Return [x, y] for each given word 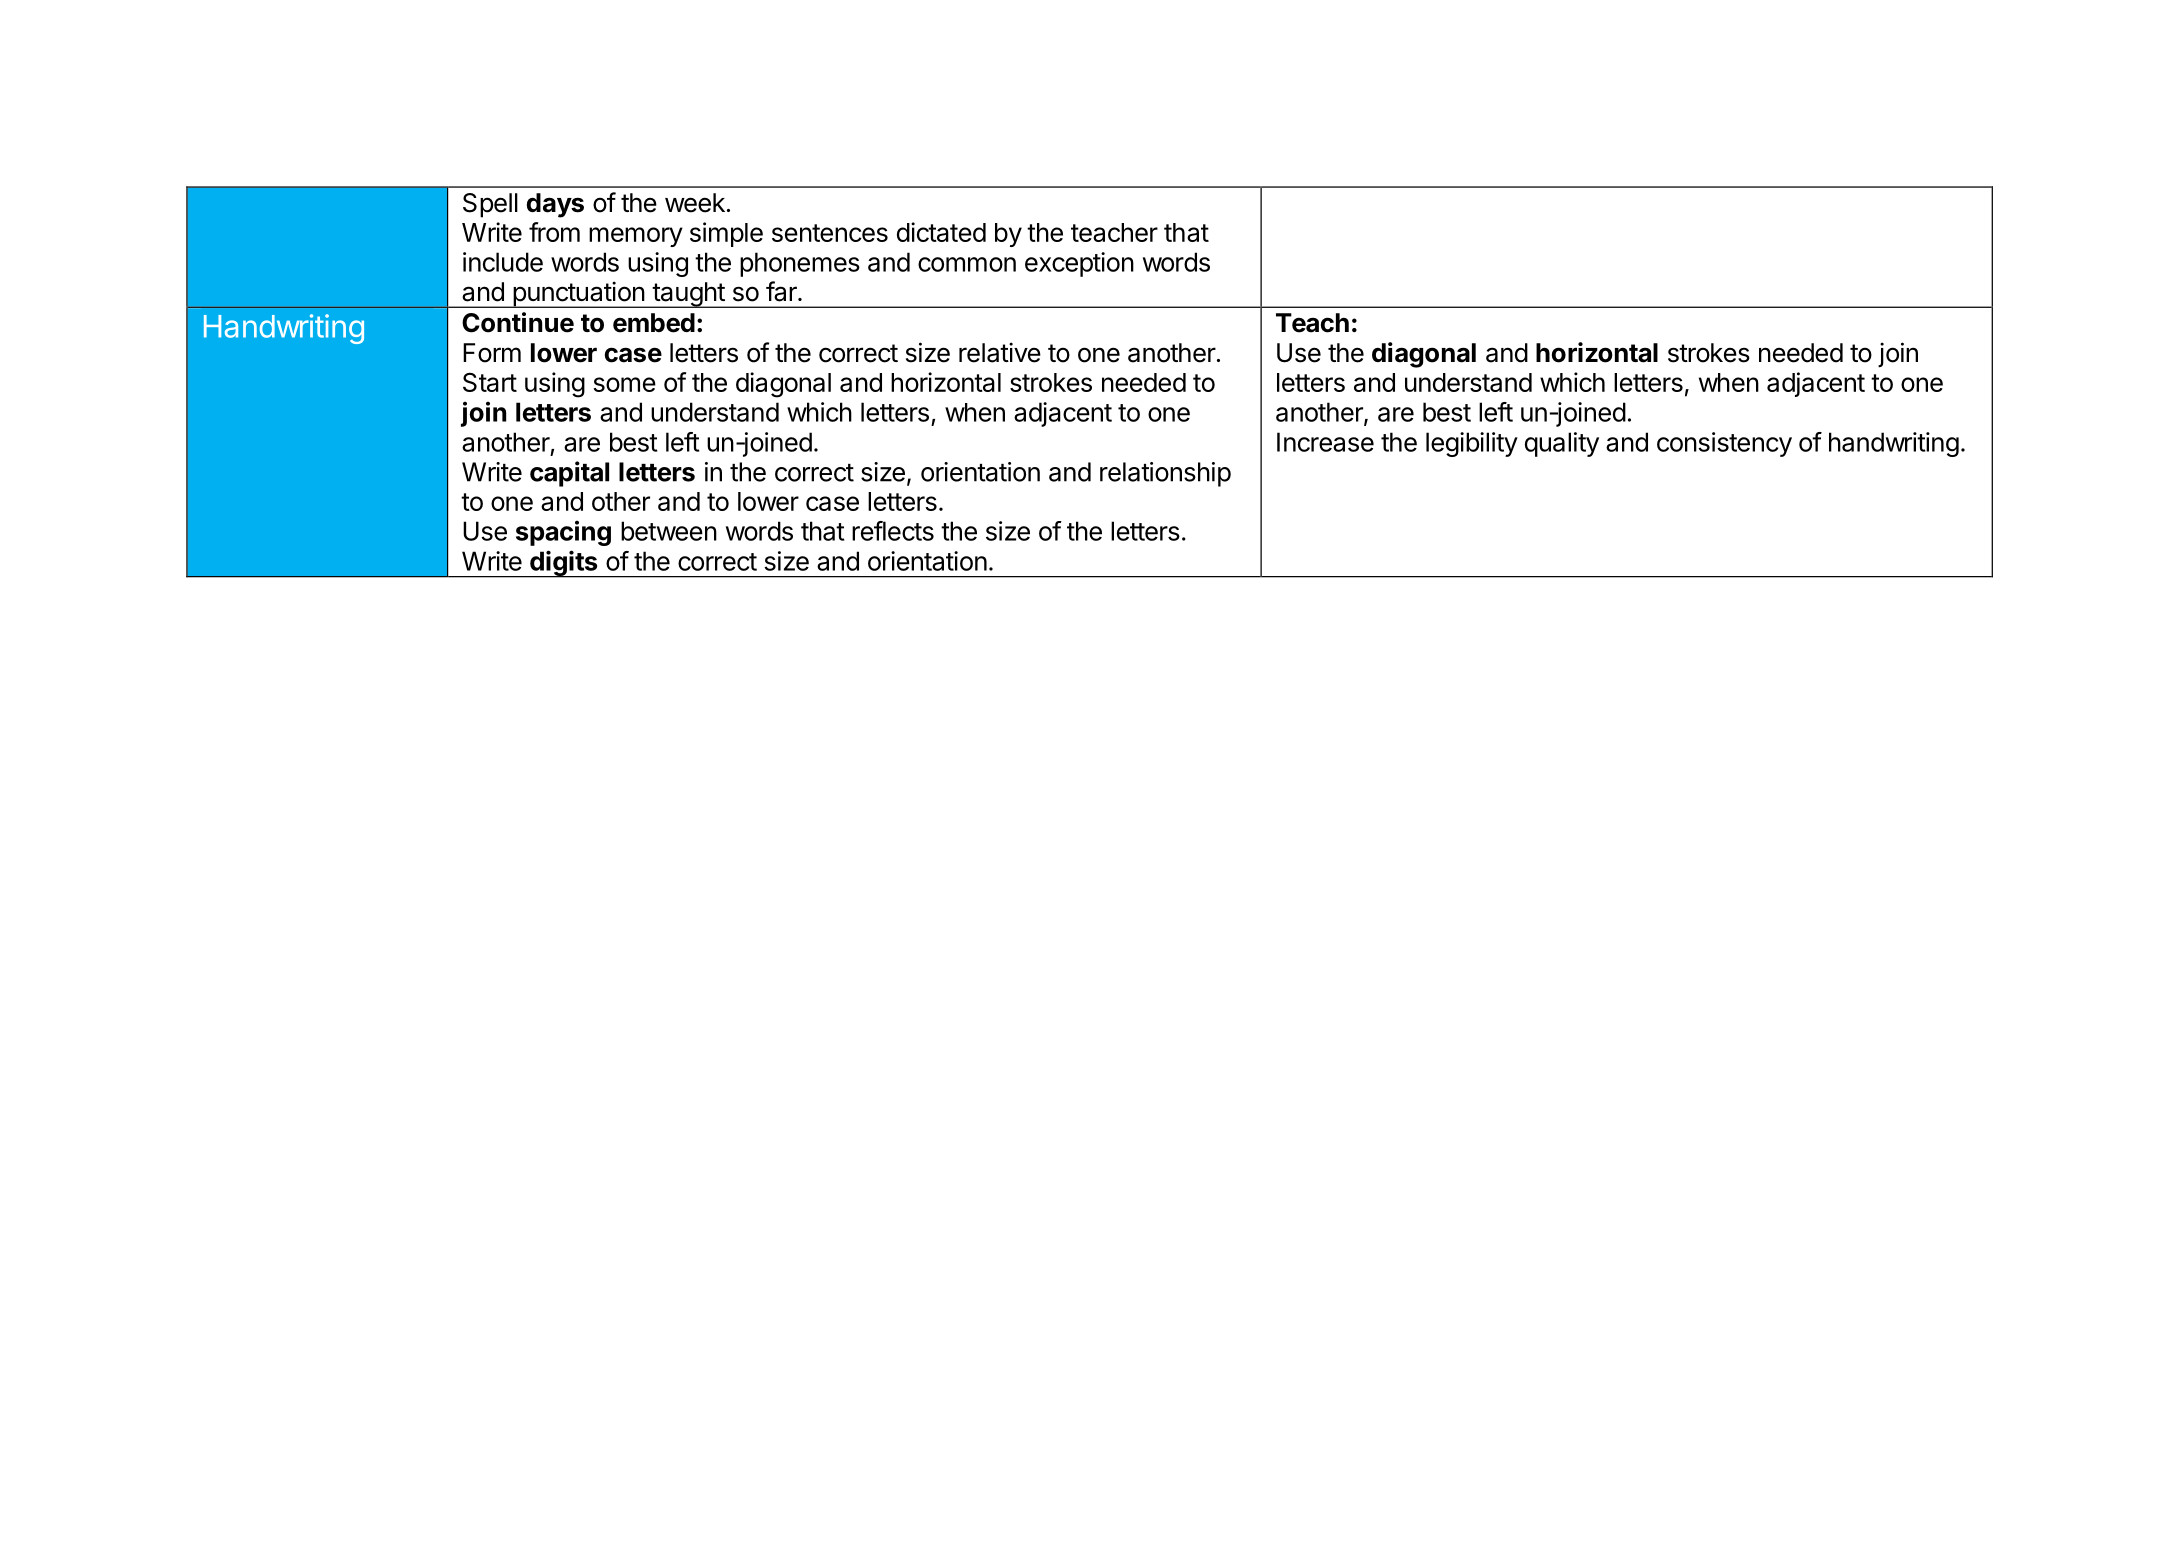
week [695, 203]
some [625, 384]
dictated [941, 232]
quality [1562, 444]
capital [569, 474]
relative [1000, 352]
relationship [1165, 474]
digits [564, 564]
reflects [893, 531]
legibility [1472, 444]
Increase [1325, 442]
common [967, 264]
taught [688, 295]
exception [1079, 264]
